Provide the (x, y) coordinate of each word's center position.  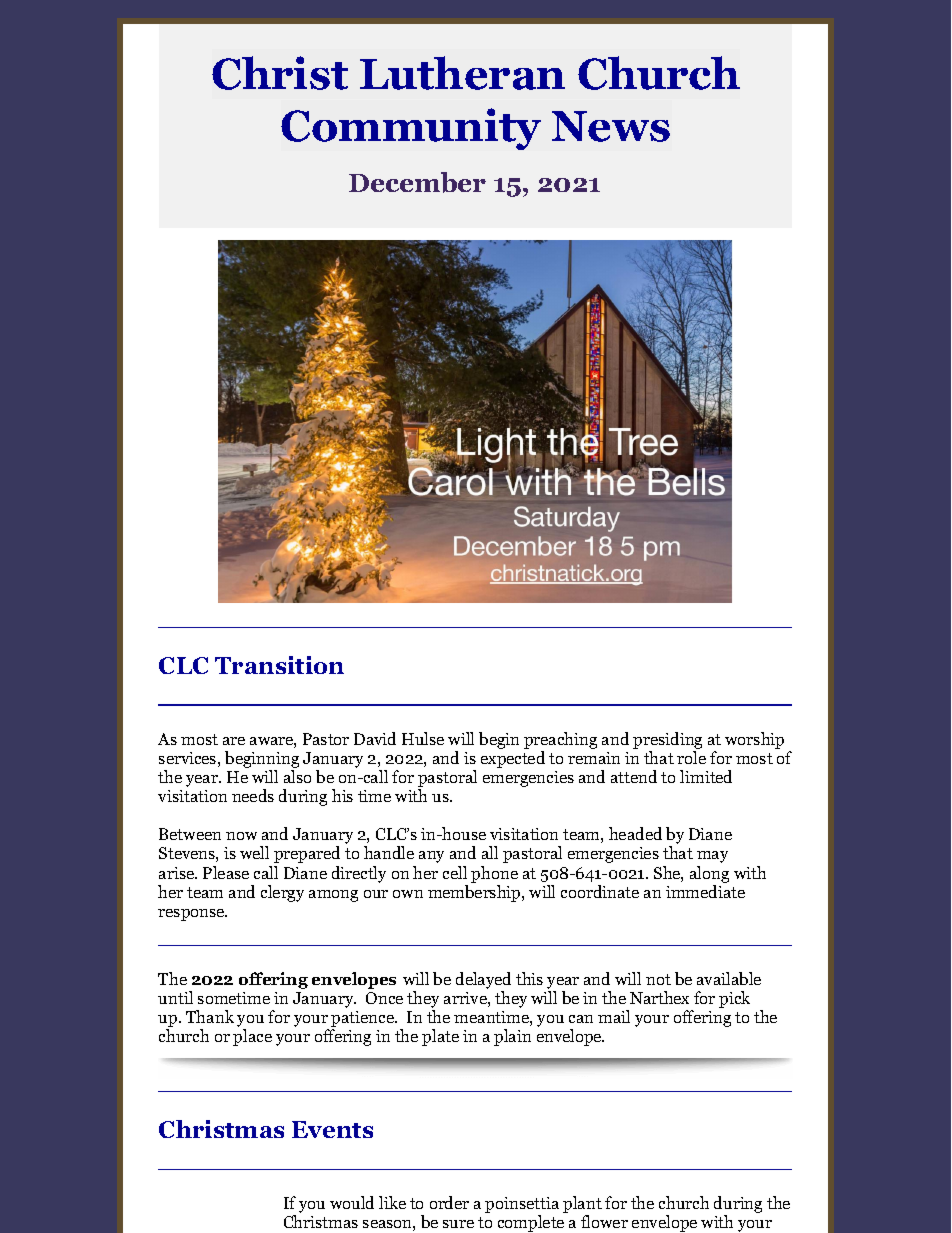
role (691, 757)
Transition (279, 665)
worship (754, 740)
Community (411, 129)
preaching (560, 740)
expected (513, 759)
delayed (483, 982)
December (417, 182)
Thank (210, 1016)
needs (253, 795)
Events (332, 1129)
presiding (667, 740)
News (611, 126)
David (375, 738)
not (658, 979)
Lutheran (462, 73)
